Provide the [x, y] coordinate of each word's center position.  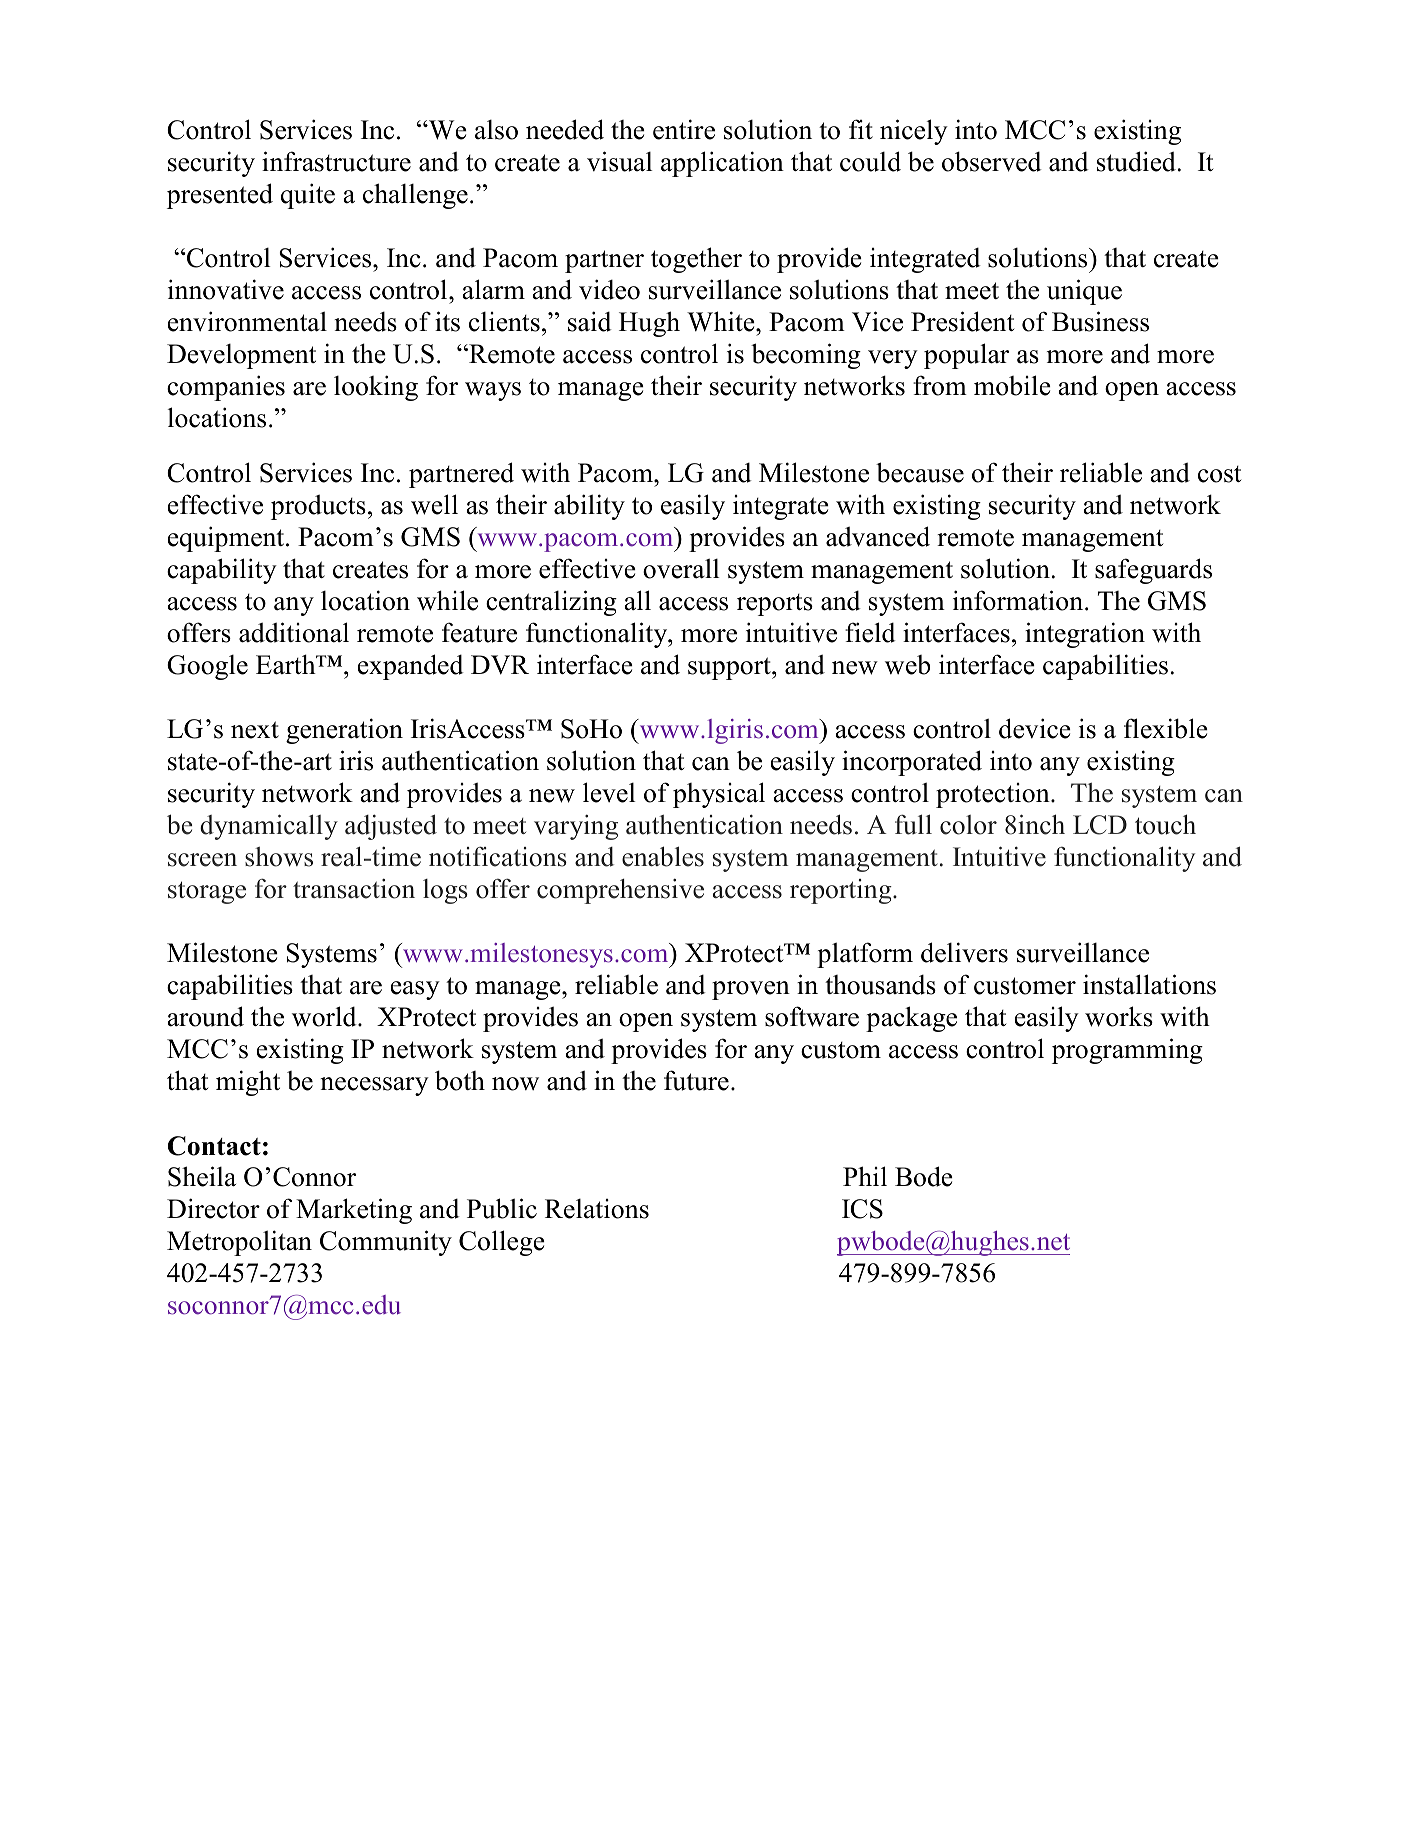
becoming [806, 356]
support [730, 668]
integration [1085, 635]
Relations [597, 1209]
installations [1149, 984]
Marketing [354, 1211]
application [722, 164]
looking [376, 388]
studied [1136, 161]
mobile [1012, 385]
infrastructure [336, 161]
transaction [354, 889]
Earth [287, 664]
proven [751, 990]
